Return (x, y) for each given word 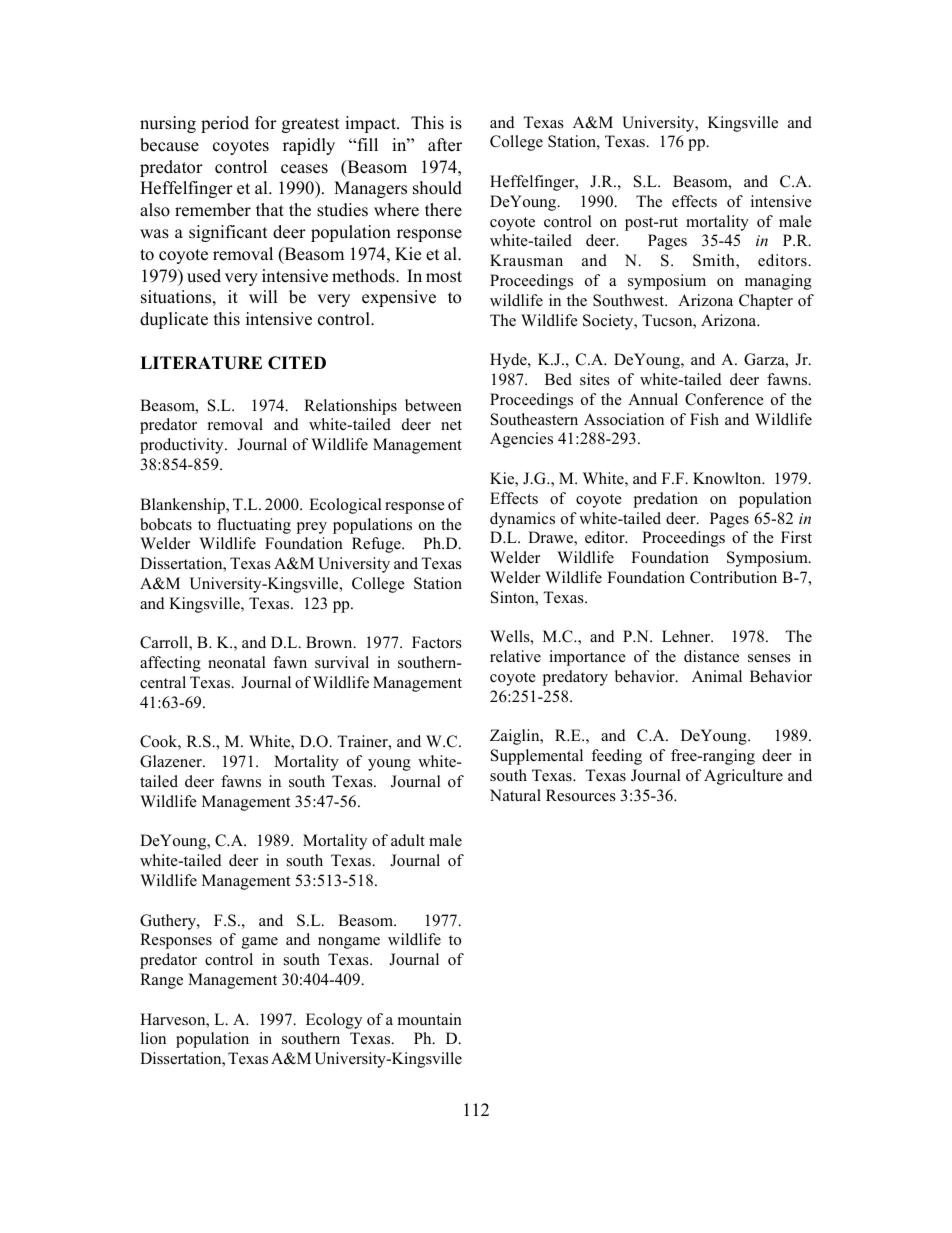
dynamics (522, 520)
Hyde (509, 361)
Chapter (766, 302)
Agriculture (743, 777)
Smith (715, 261)
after (445, 145)
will (263, 296)
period (225, 124)
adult (408, 840)
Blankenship (183, 506)
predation (666, 500)
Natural (515, 795)
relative (515, 656)
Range (161, 981)
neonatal (237, 662)
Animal (717, 676)
